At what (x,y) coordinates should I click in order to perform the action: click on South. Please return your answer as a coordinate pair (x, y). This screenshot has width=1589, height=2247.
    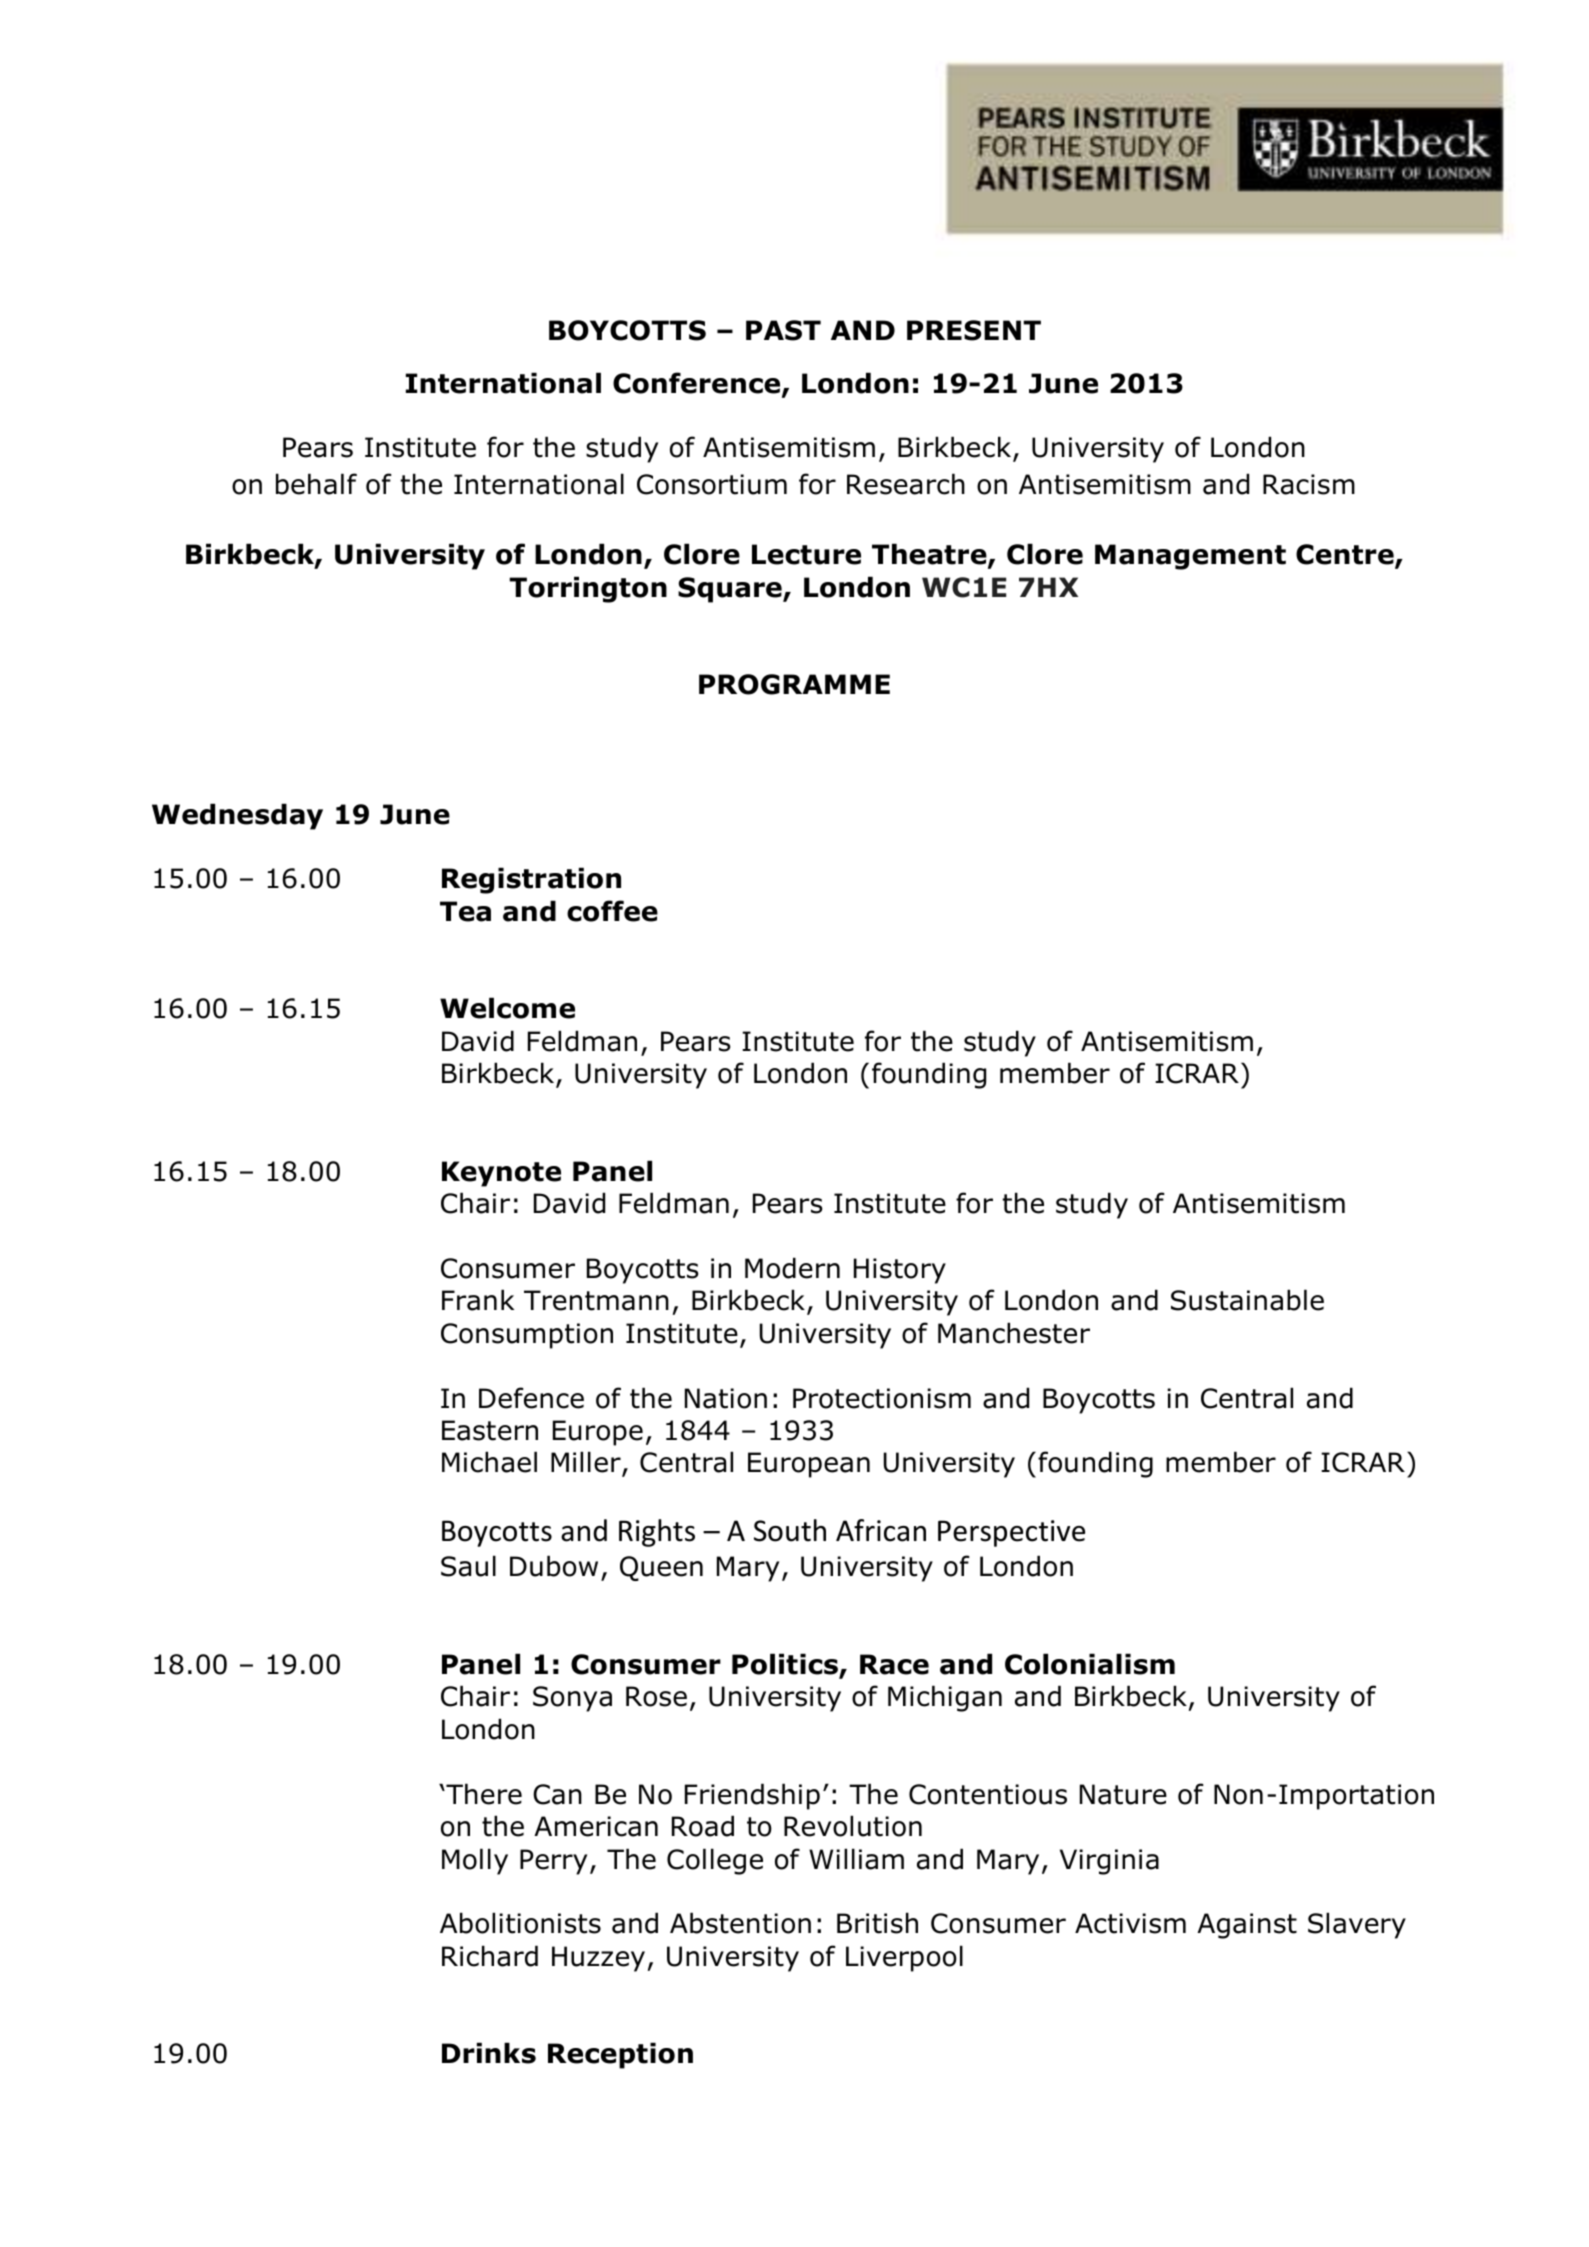
    Looking at the image, I should click on (790, 1530).
